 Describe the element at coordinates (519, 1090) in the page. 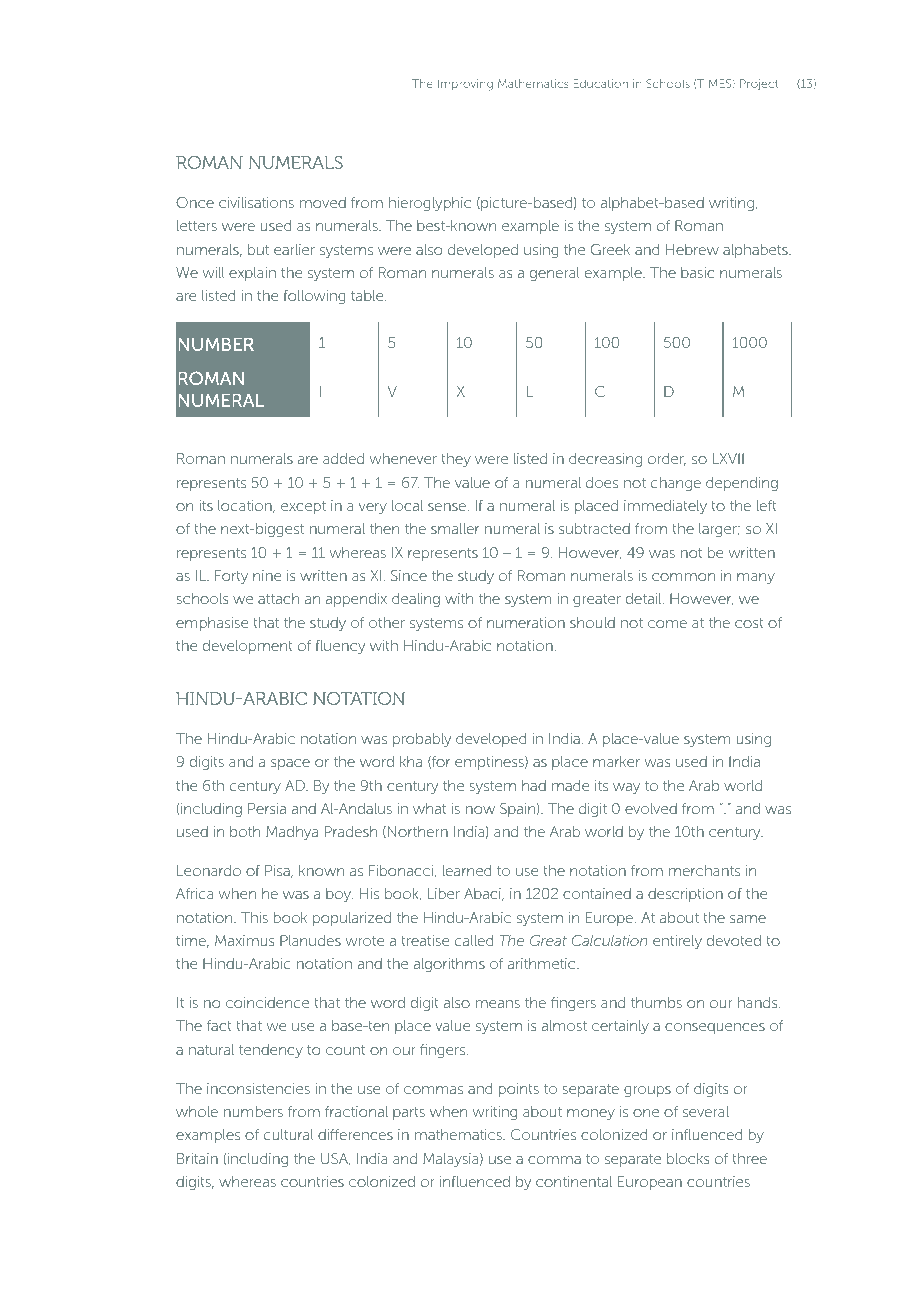

I see `points` at that location.
